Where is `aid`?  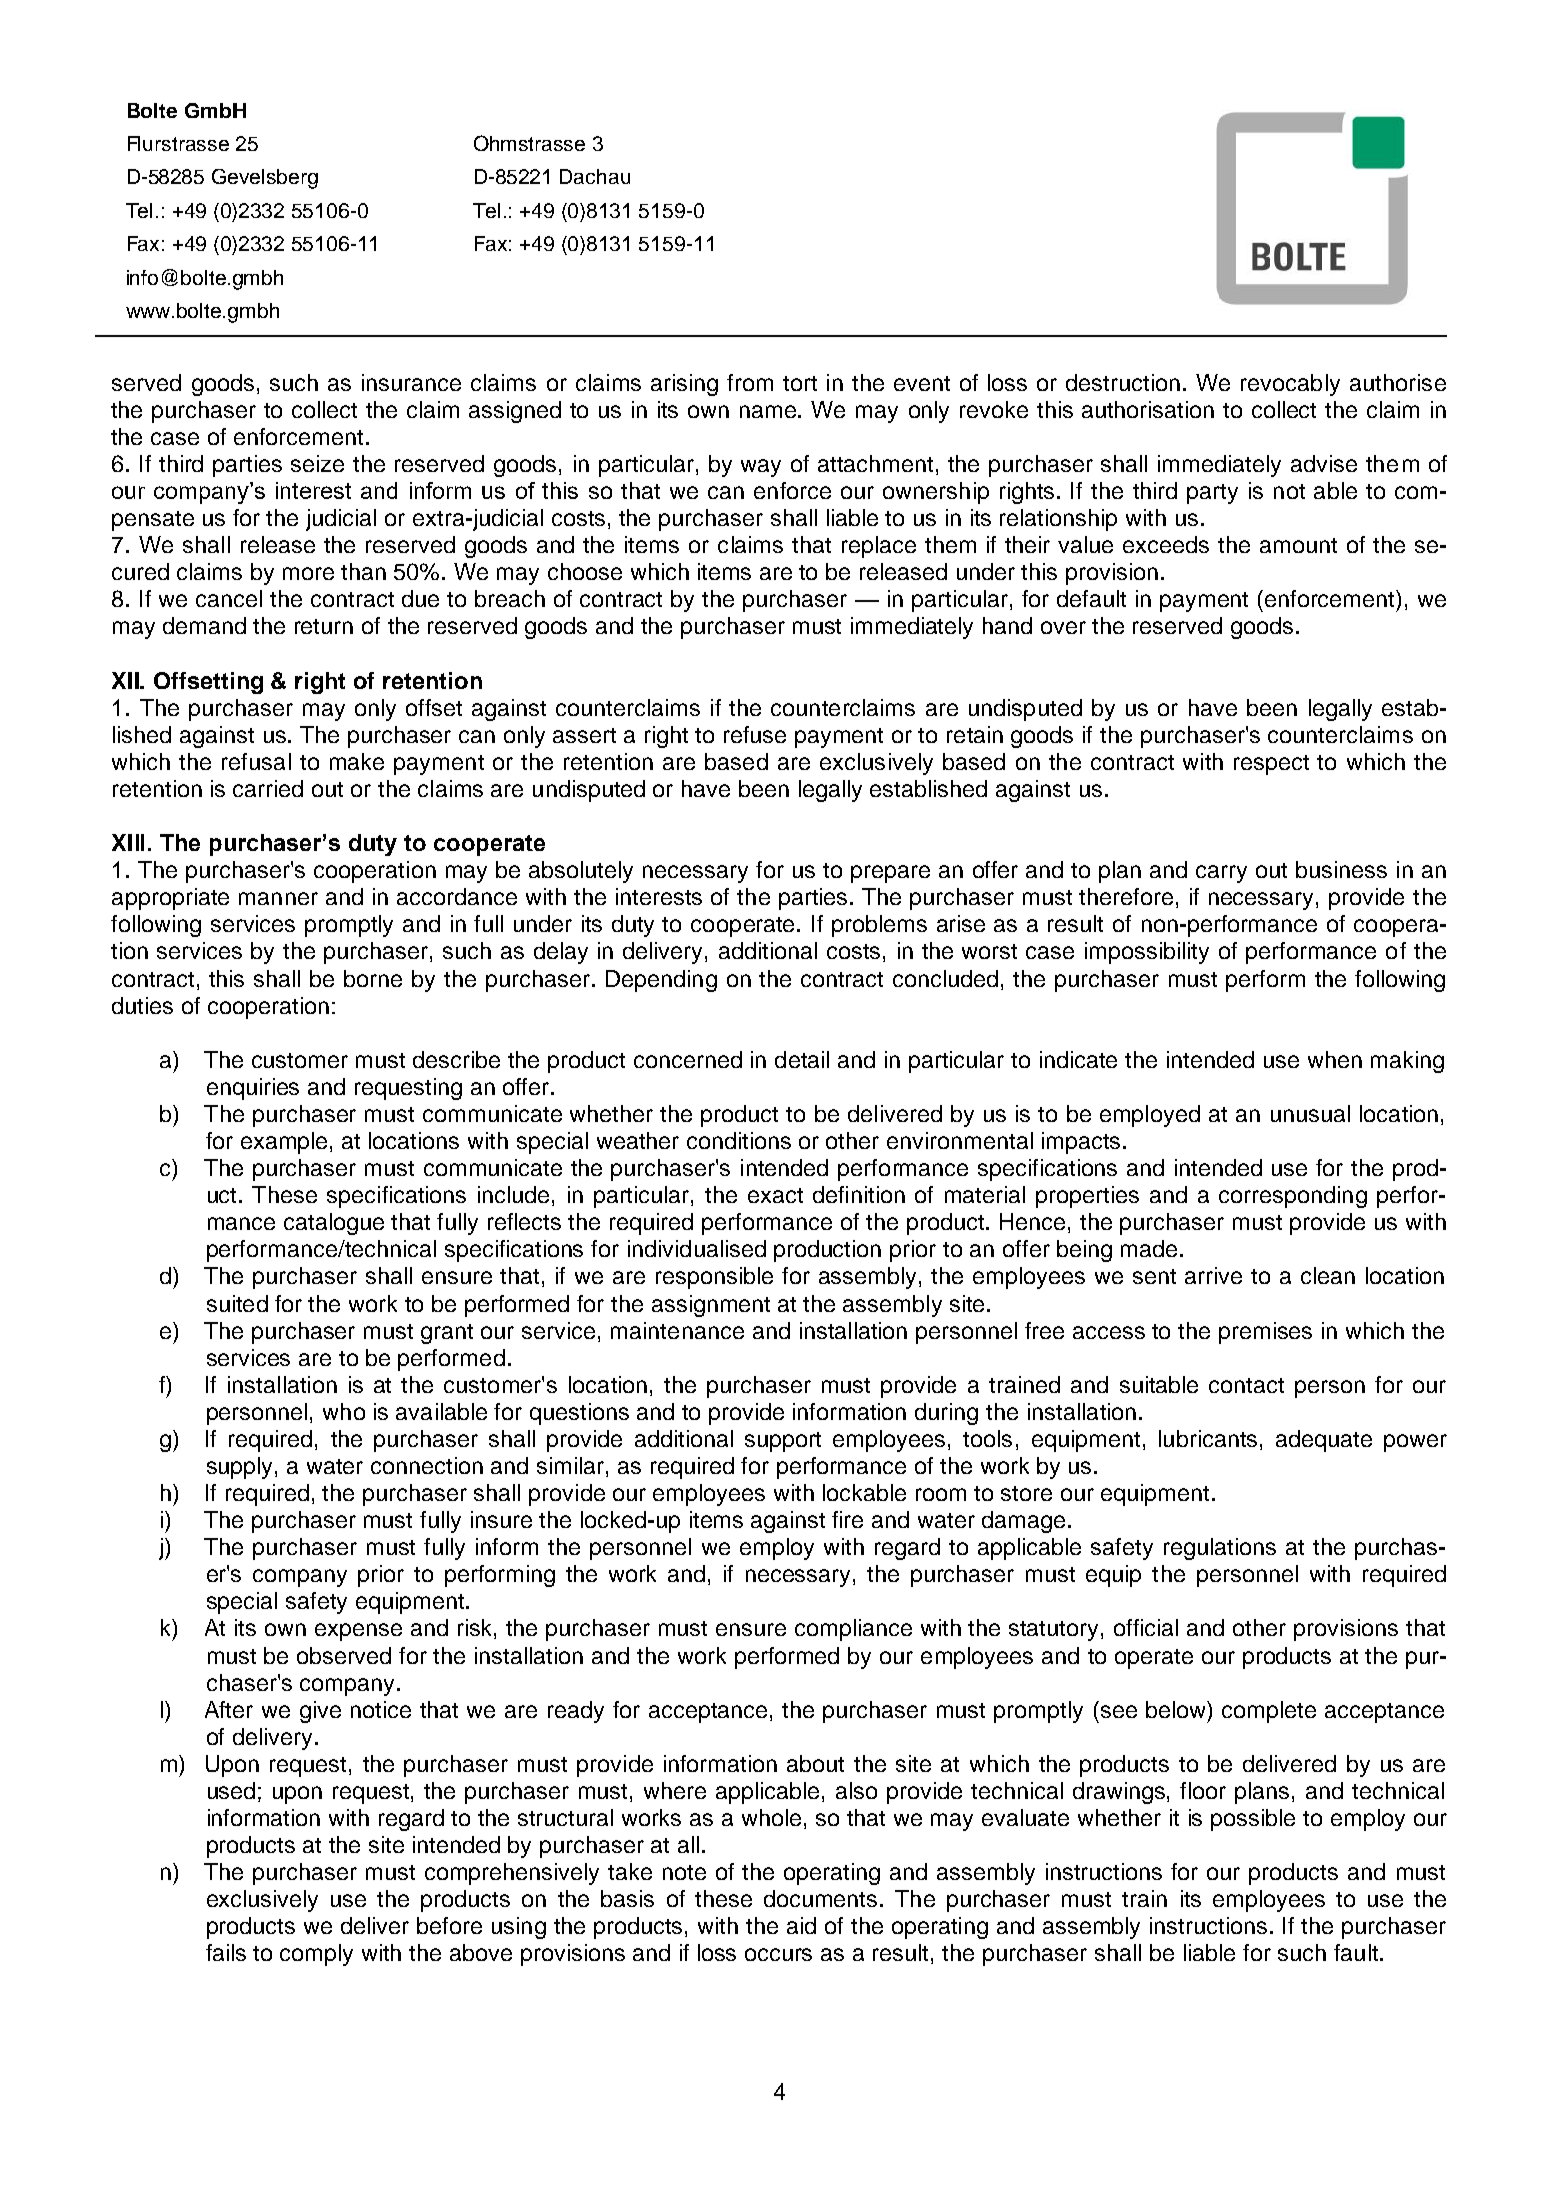 aid is located at coordinates (801, 1925).
